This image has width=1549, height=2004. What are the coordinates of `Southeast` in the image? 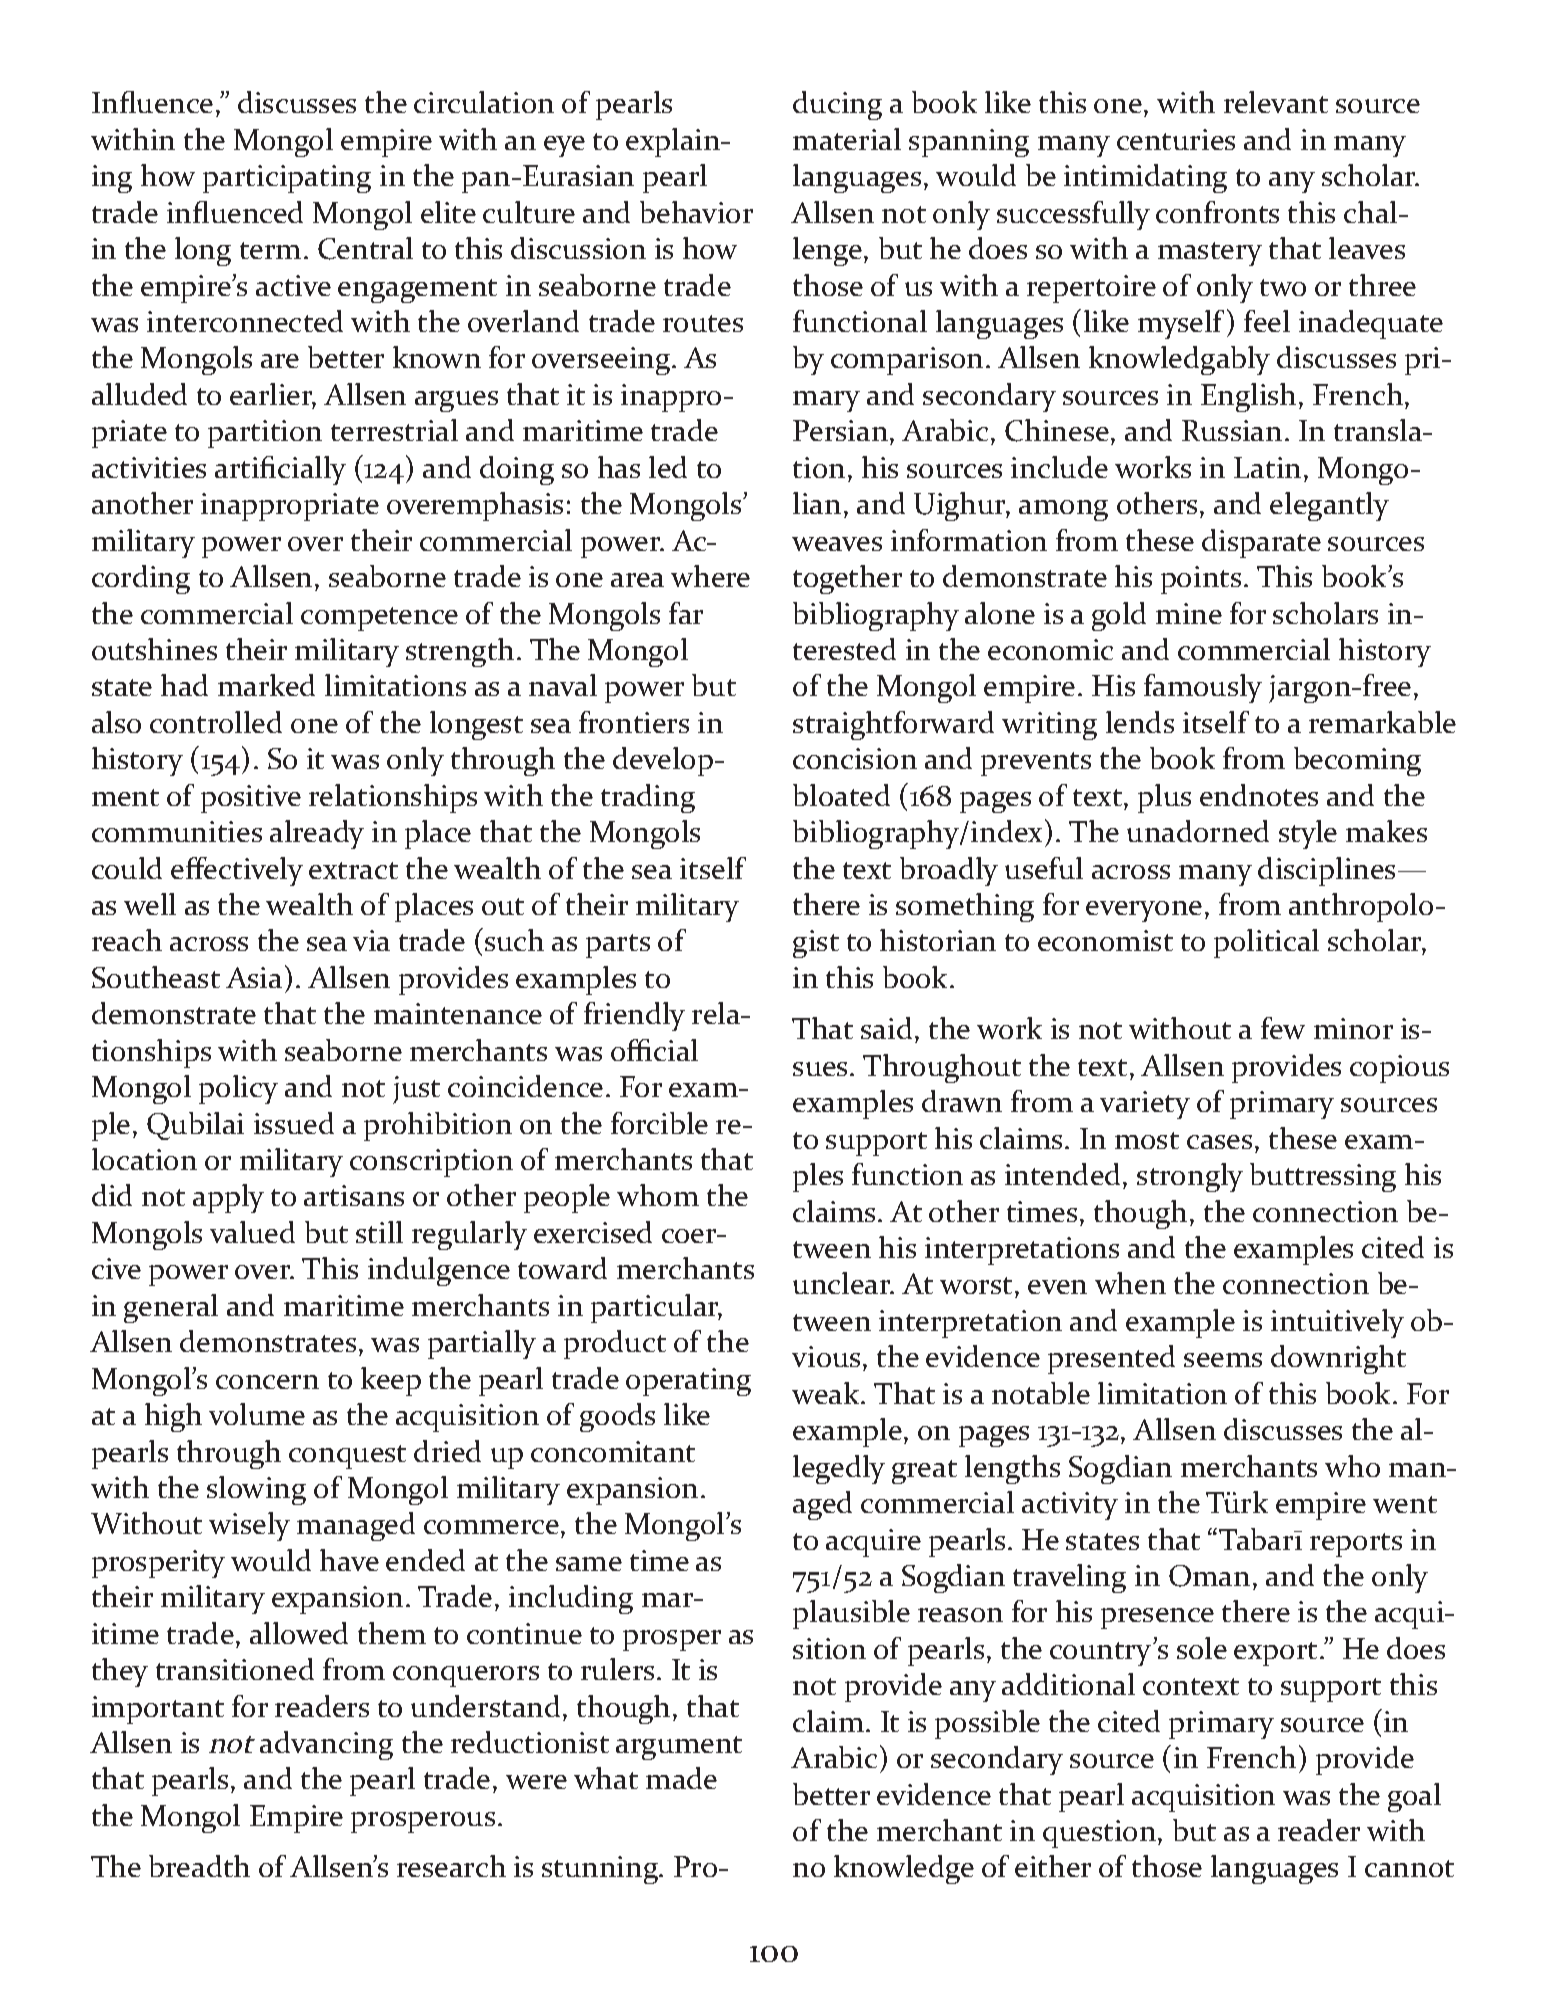 It's located at (156, 977).
